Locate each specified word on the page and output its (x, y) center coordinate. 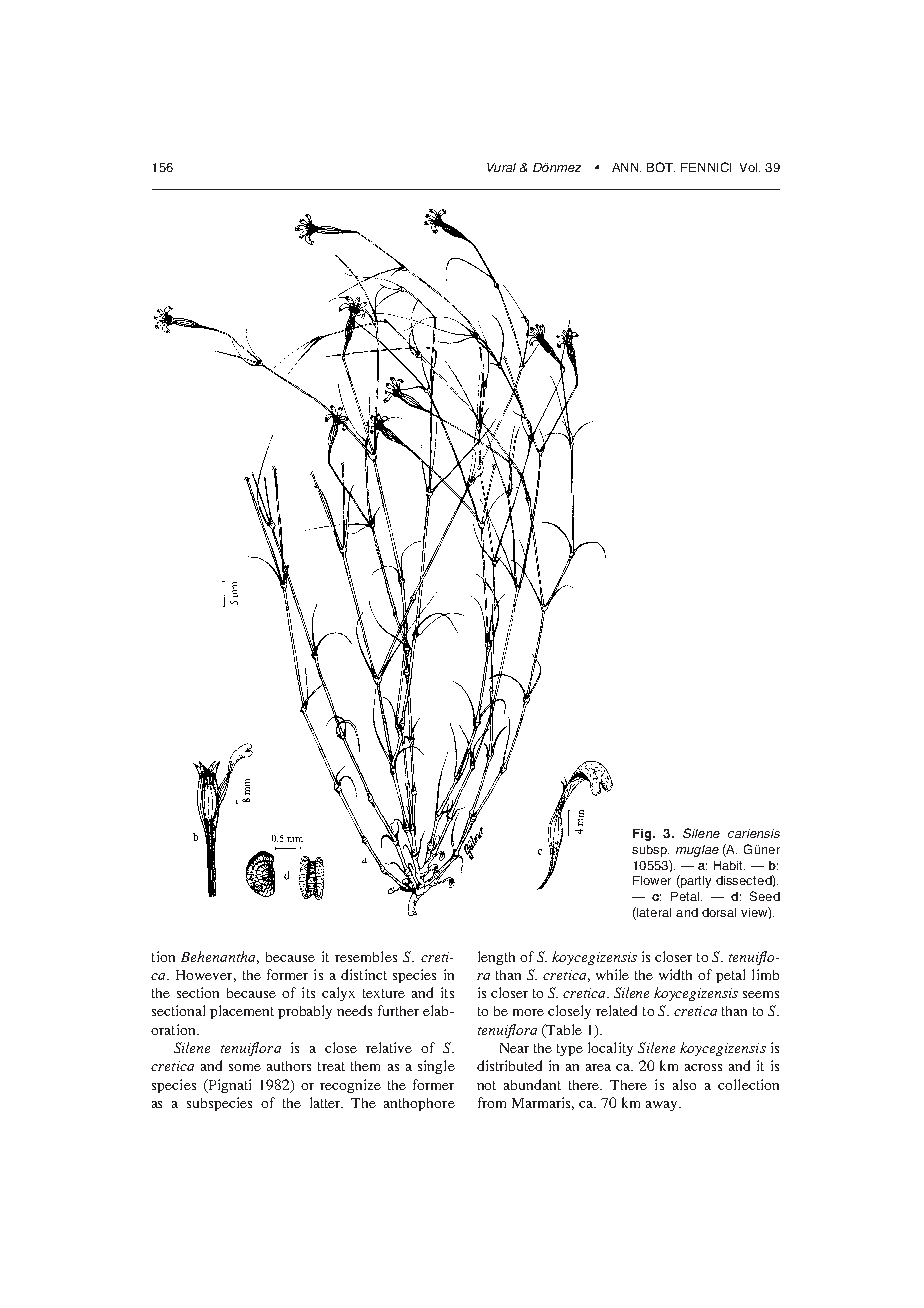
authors (289, 1066)
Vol (750, 167)
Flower (652, 880)
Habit (729, 865)
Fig (643, 835)
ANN (626, 167)
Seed (765, 896)
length (496, 958)
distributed (509, 1065)
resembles (366, 956)
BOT (661, 167)
